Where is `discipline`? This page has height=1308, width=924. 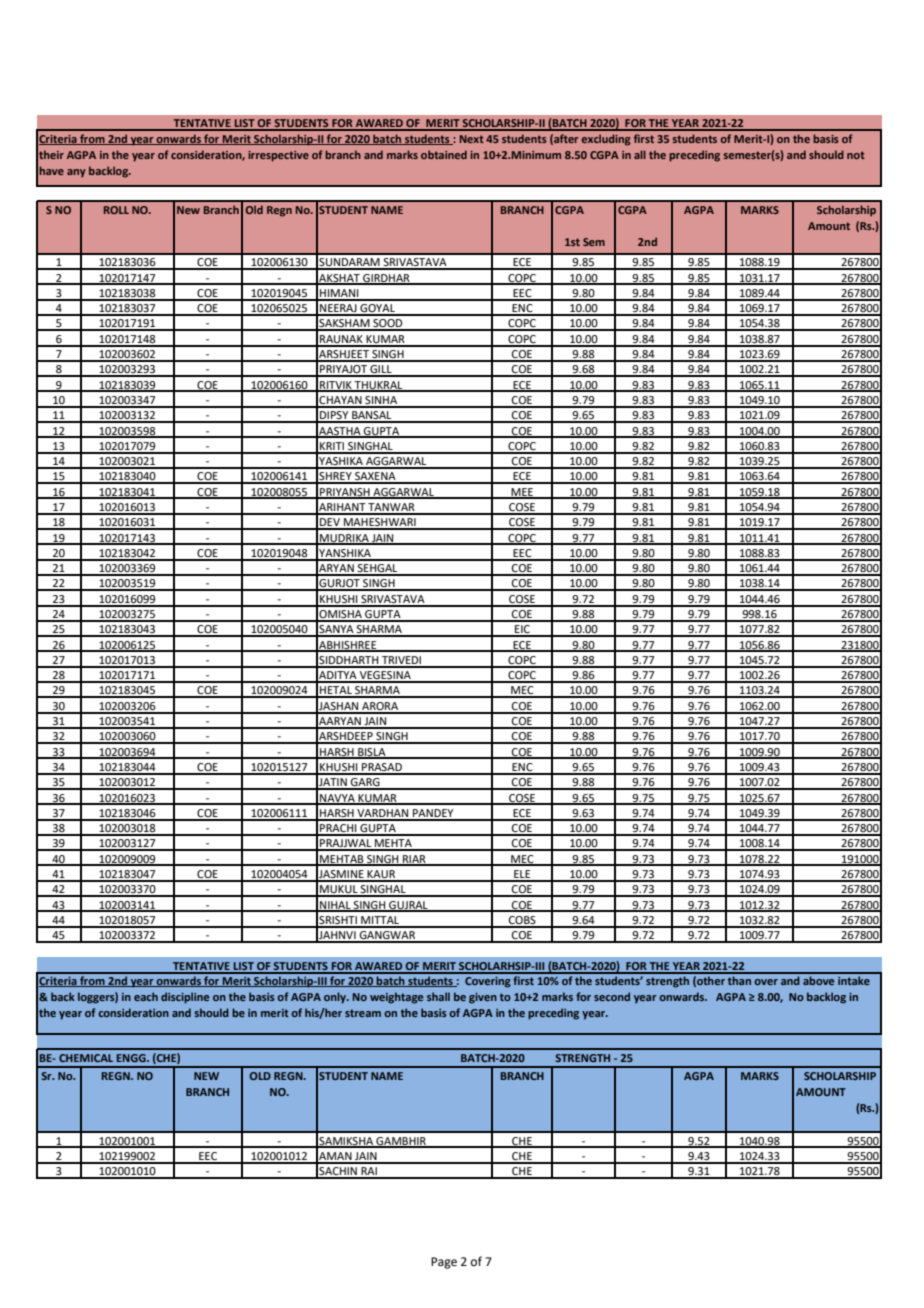
discipline is located at coordinates (185, 998).
